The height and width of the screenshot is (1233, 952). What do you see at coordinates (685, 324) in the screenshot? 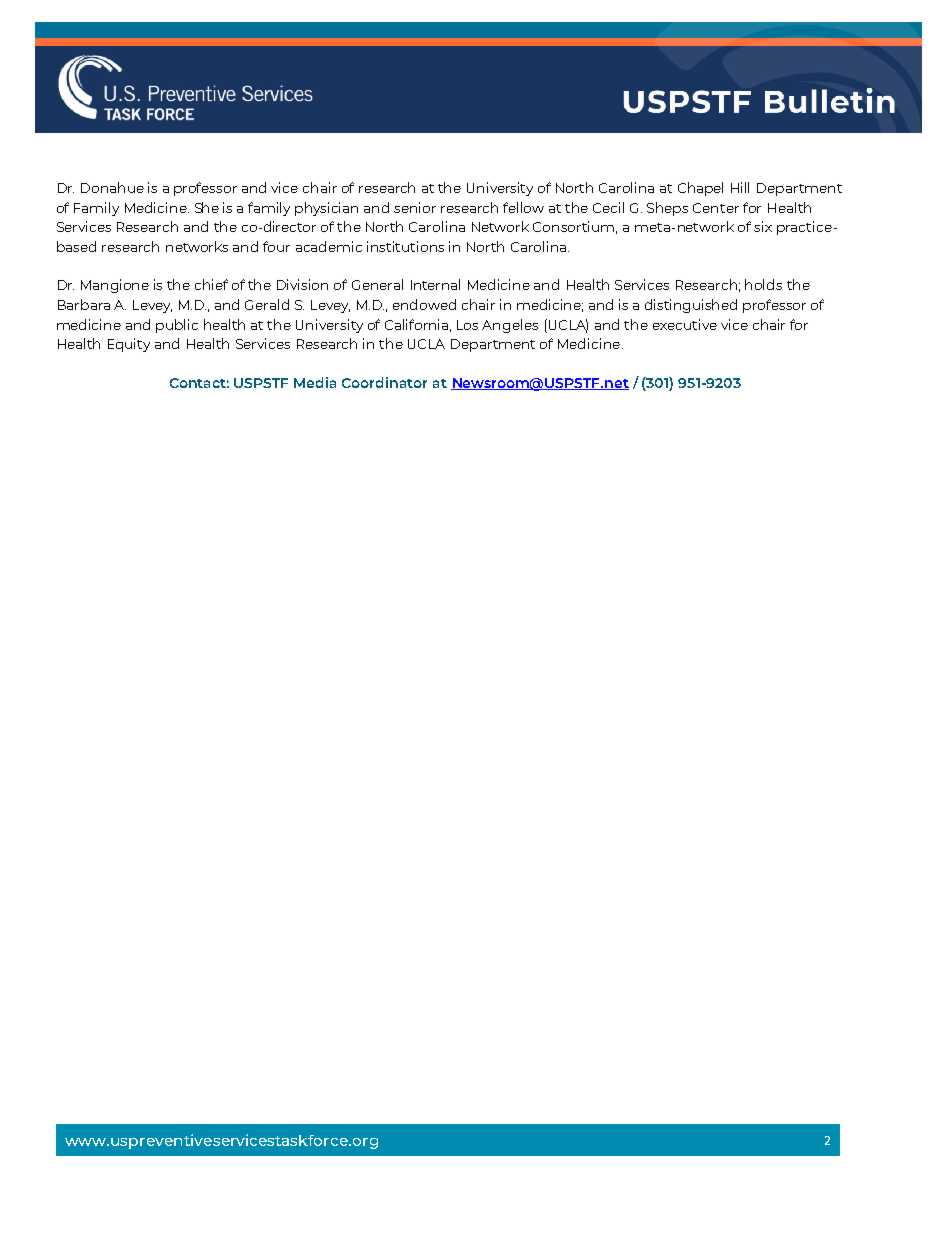
I see `executive` at bounding box center [685, 324].
